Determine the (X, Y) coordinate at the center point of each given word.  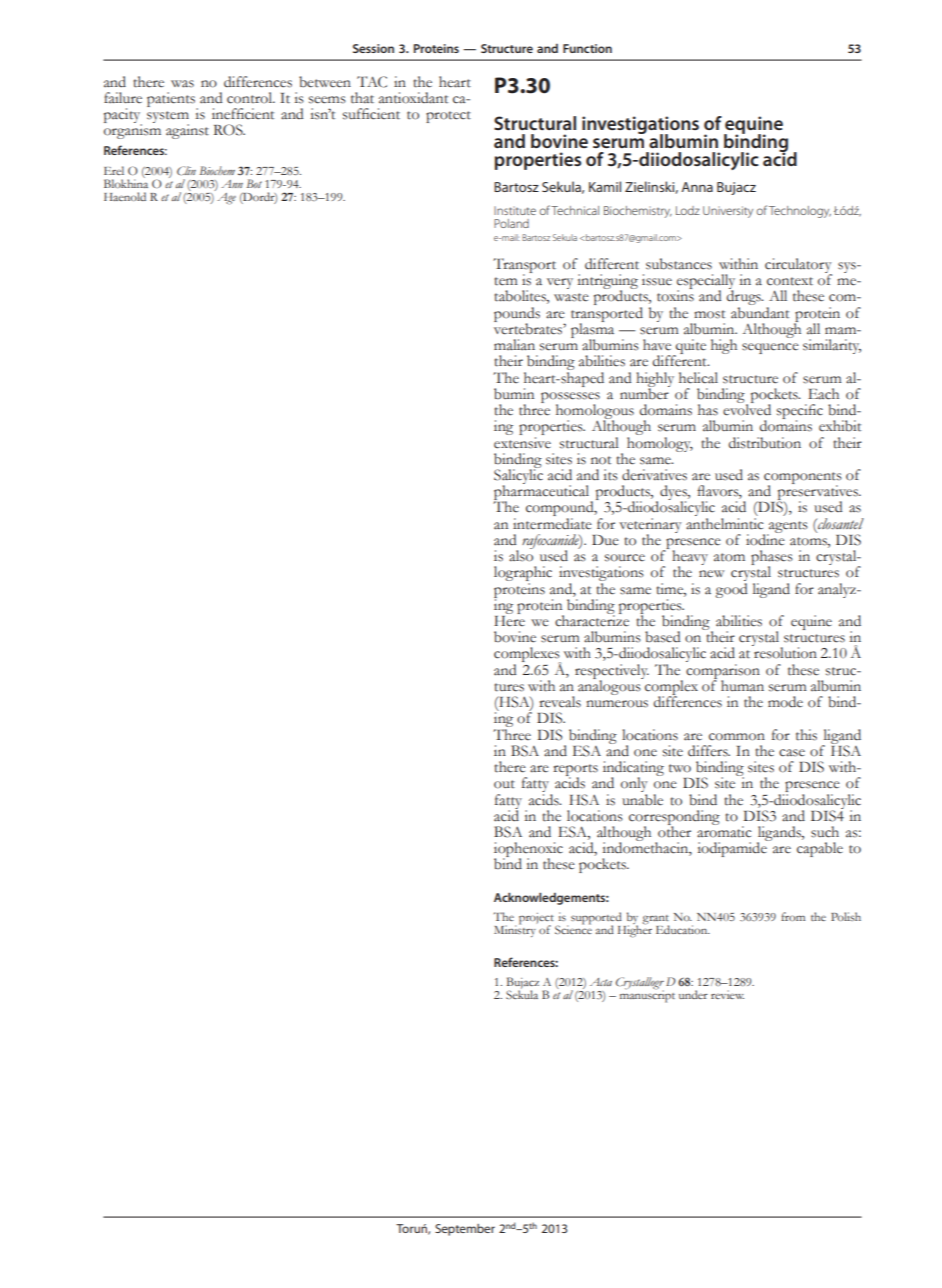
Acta (601, 982)
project (537, 920)
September (465, 1230)
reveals (560, 702)
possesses (570, 398)
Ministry (516, 930)
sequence (770, 348)
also (521, 555)
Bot (254, 183)
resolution (784, 652)
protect (448, 117)
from (793, 916)
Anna (697, 187)
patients (172, 100)
